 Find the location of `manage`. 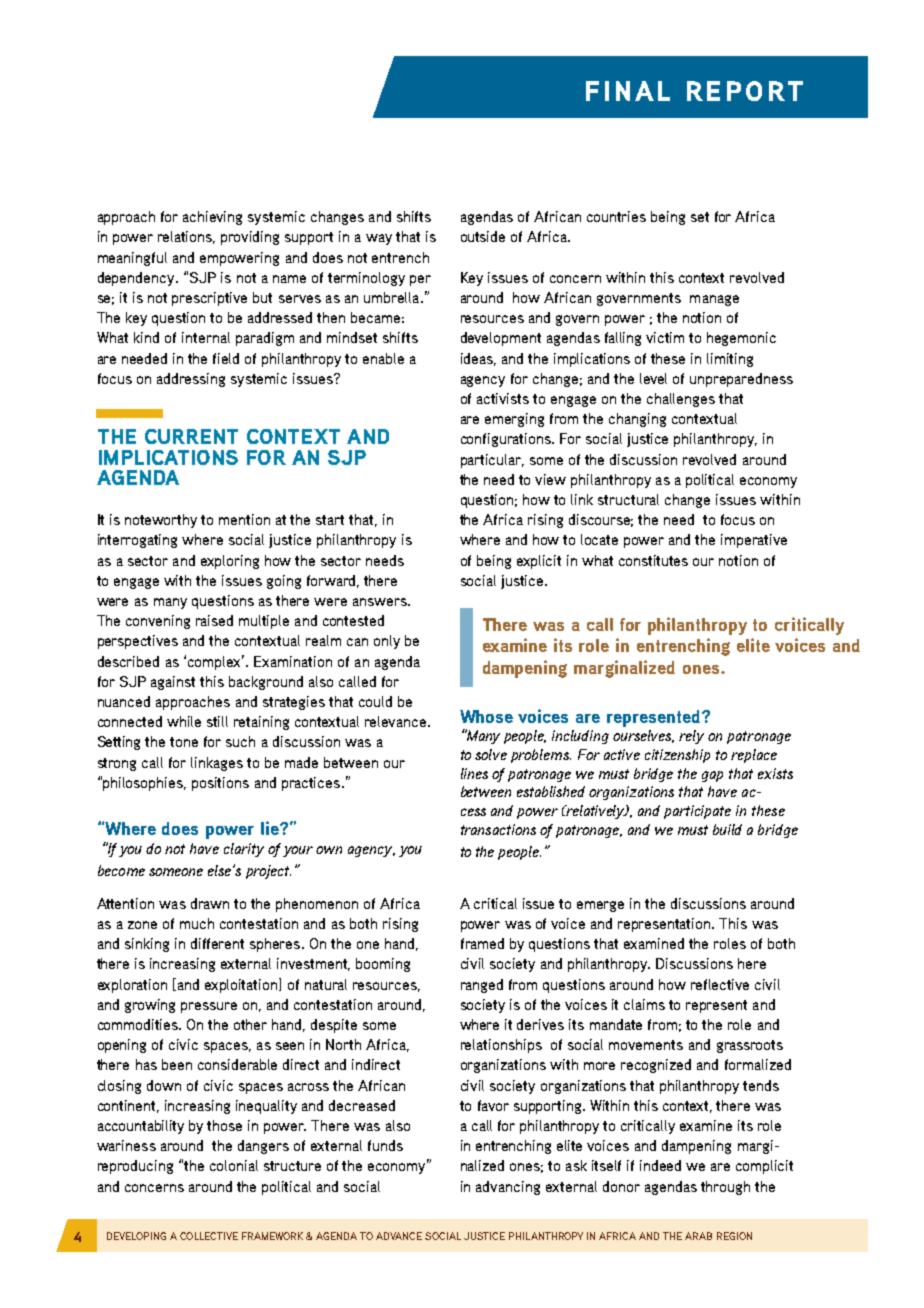

manage is located at coordinates (714, 300).
